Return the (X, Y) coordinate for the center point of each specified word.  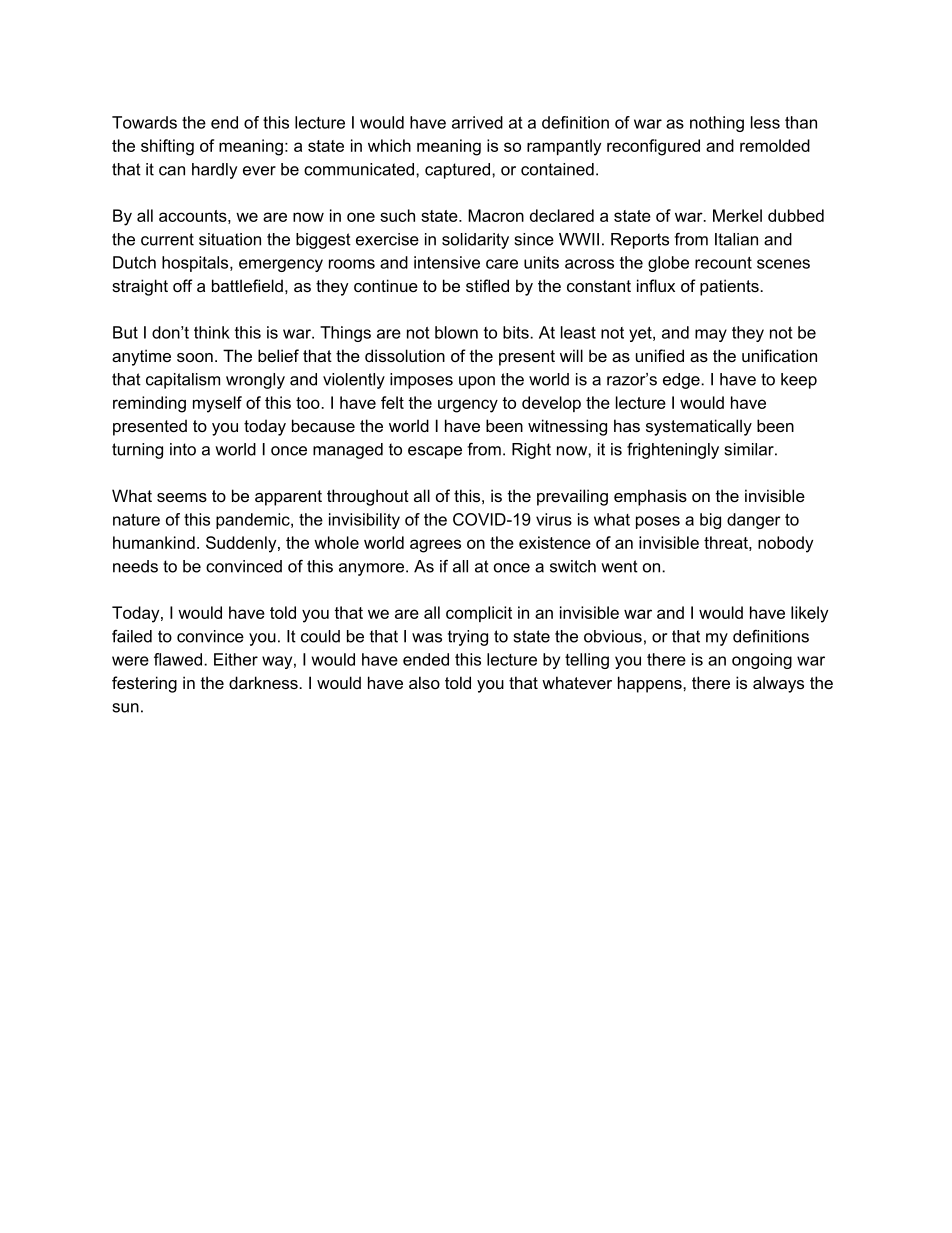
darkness (264, 682)
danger (754, 521)
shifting (167, 147)
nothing (717, 124)
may (711, 335)
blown (456, 332)
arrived (477, 122)
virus (554, 519)
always (778, 684)
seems (182, 497)
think (212, 332)
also (424, 682)
